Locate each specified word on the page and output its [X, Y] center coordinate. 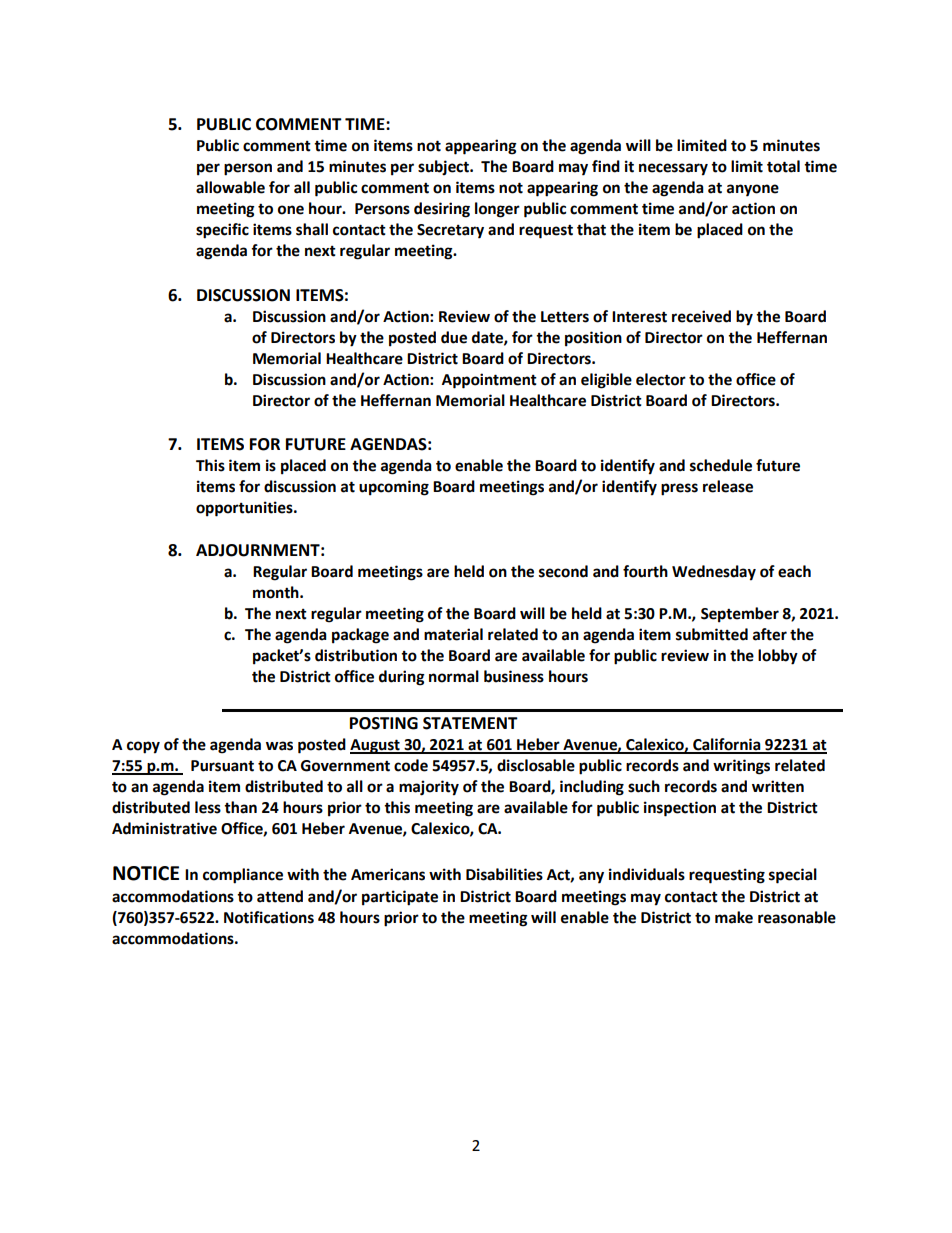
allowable [230, 187]
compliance [243, 876]
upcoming [394, 488]
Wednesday [714, 573]
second [563, 571]
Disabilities [504, 874]
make [734, 917]
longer [497, 210]
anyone [753, 190]
